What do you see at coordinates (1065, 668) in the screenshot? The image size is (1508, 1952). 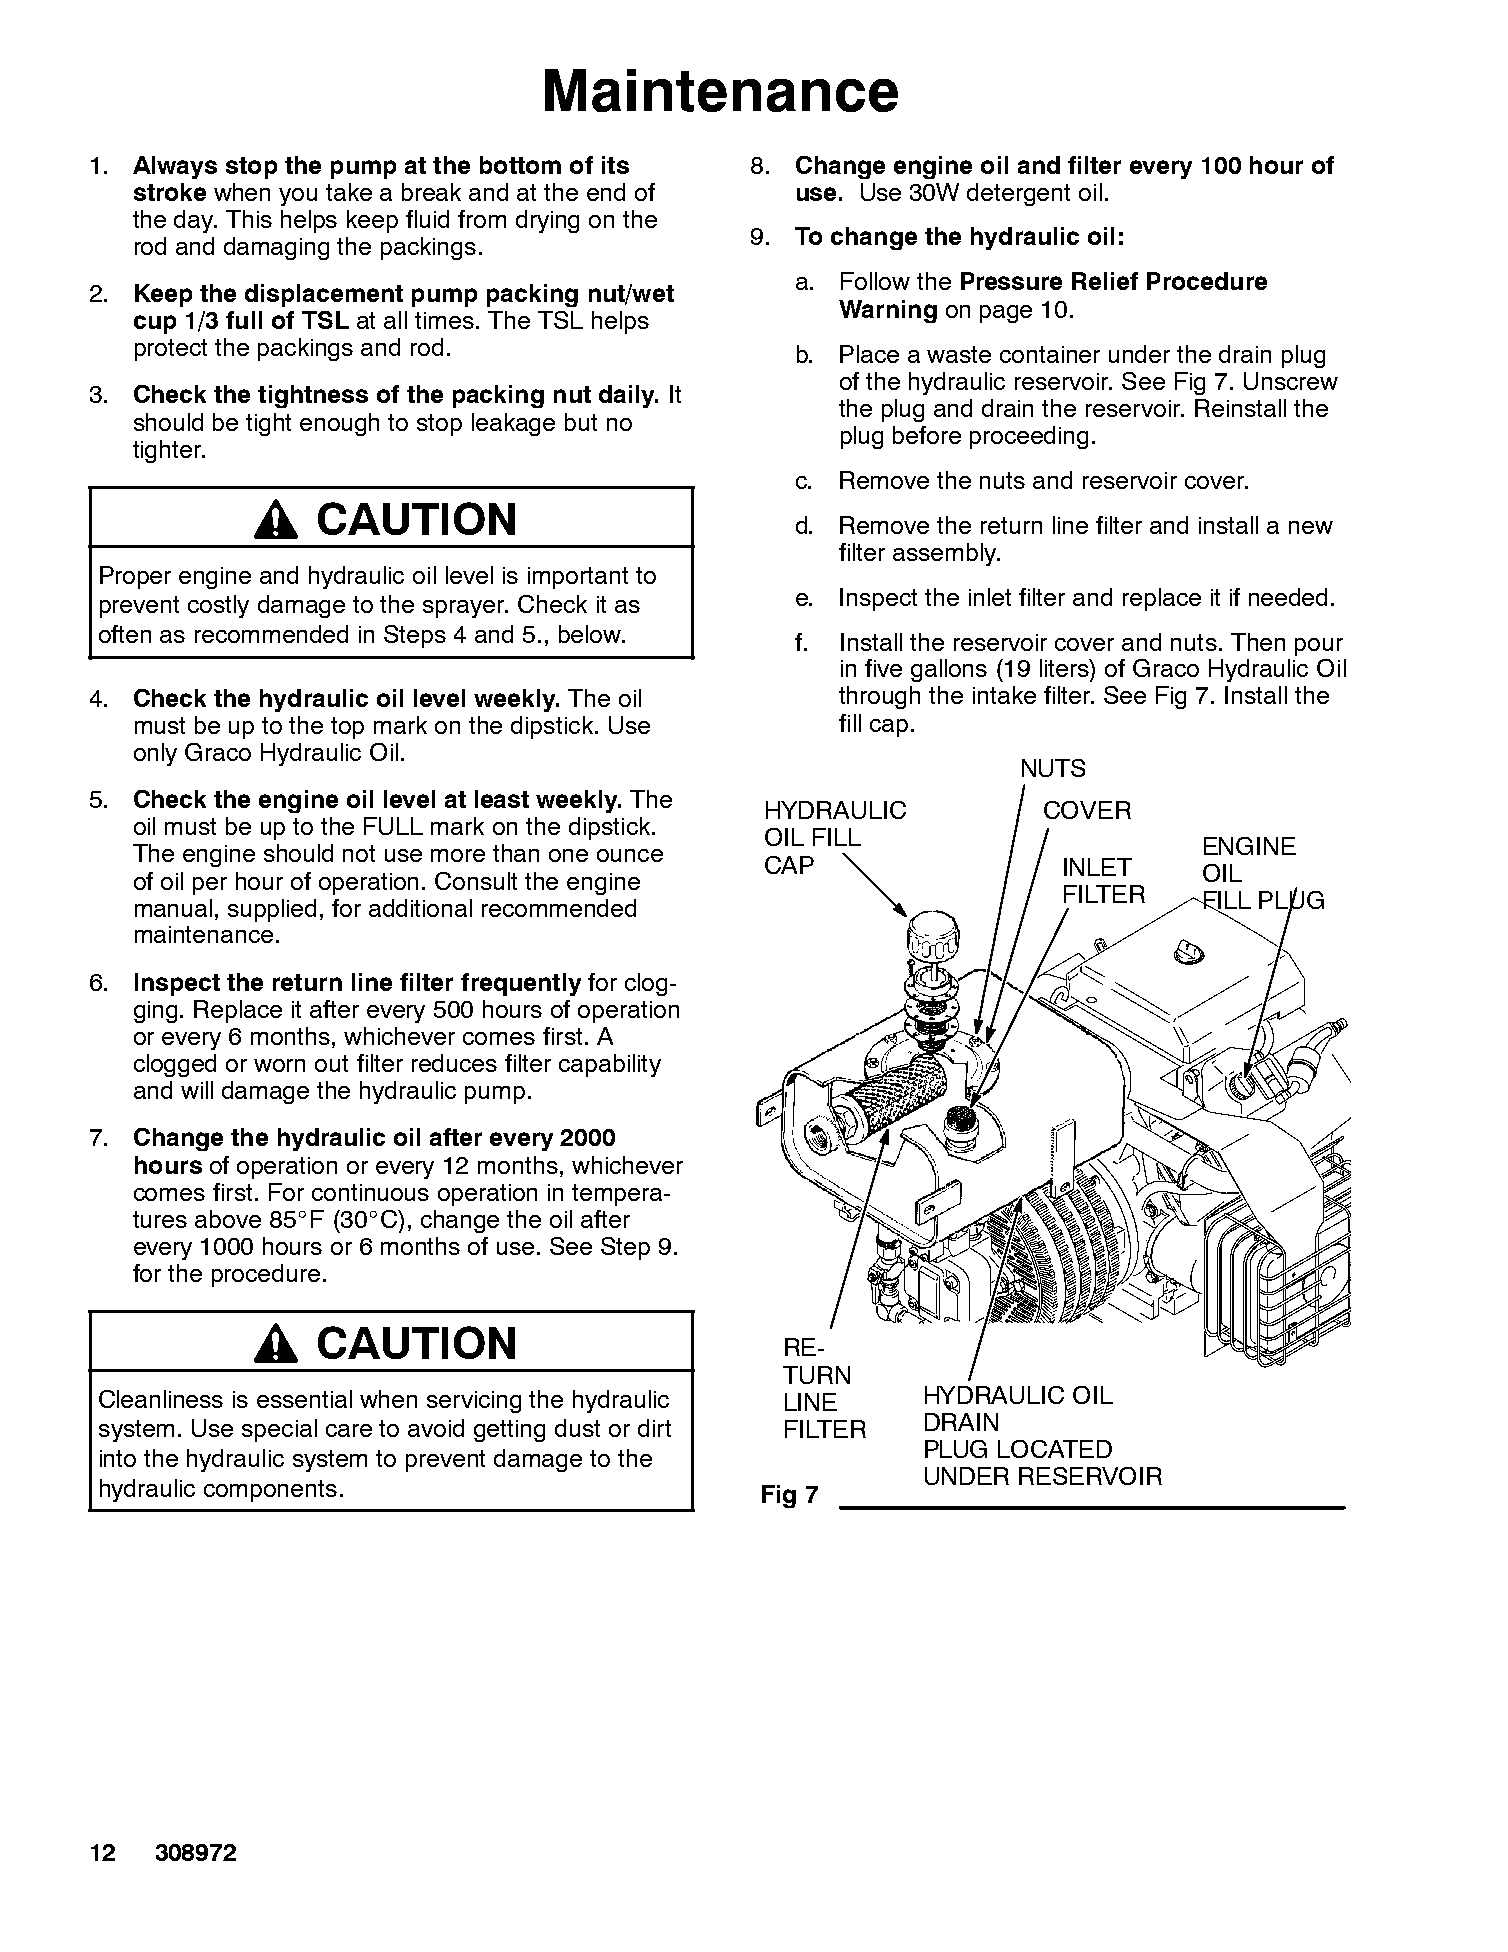 I see `liters` at bounding box center [1065, 668].
